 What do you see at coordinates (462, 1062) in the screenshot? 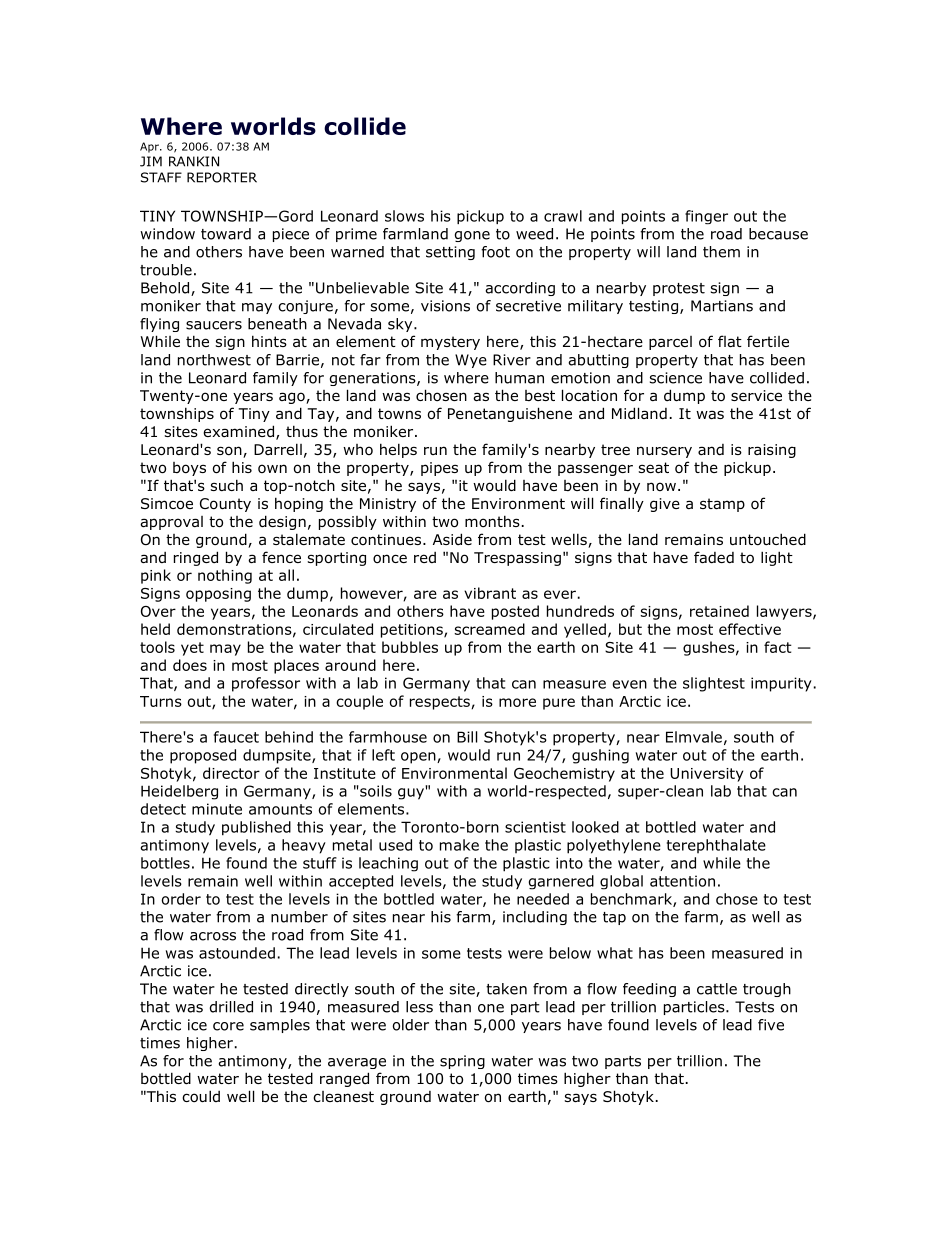
I see `spring` at bounding box center [462, 1062].
